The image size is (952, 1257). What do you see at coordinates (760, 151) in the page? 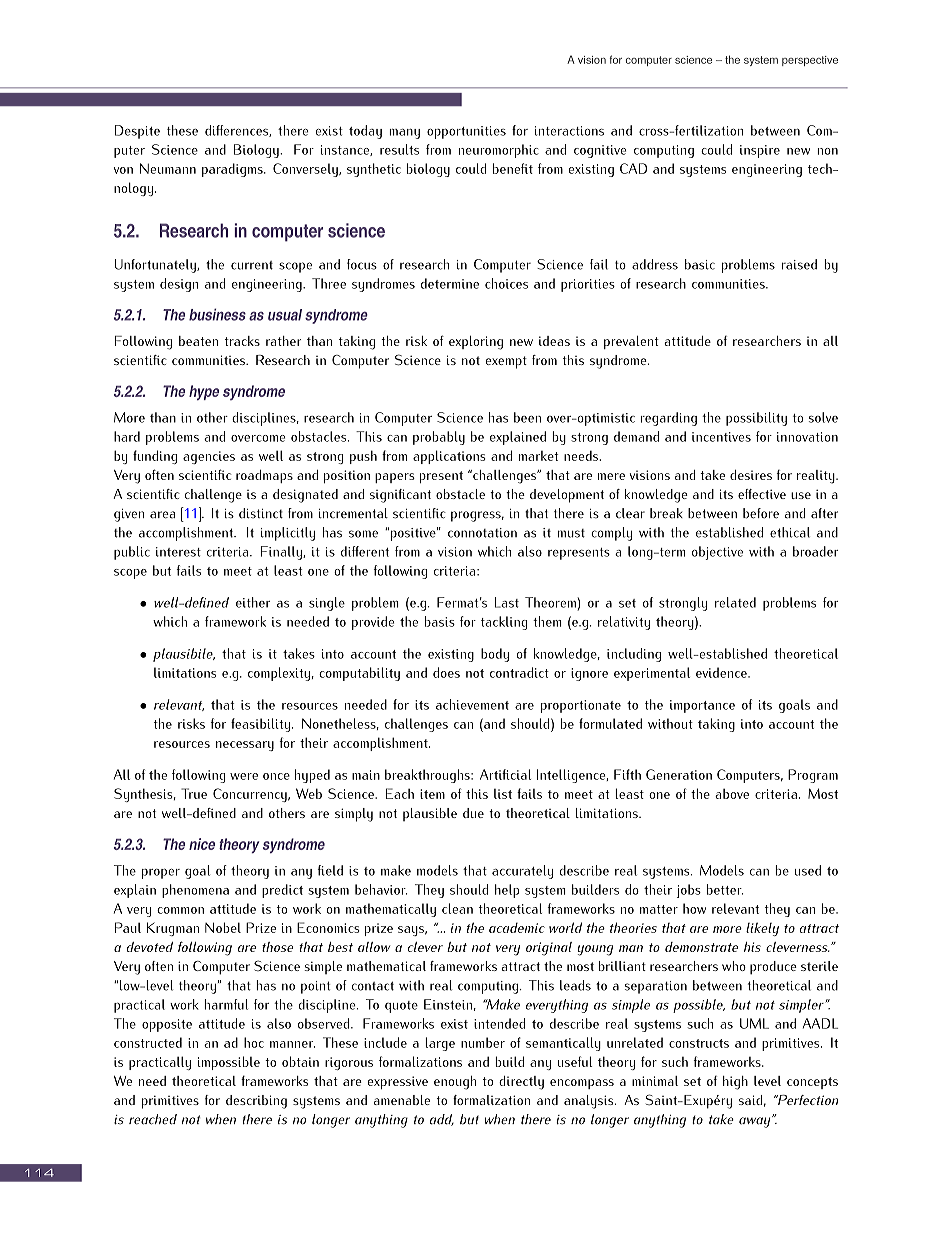
I see `inspire` at bounding box center [760, 151].
